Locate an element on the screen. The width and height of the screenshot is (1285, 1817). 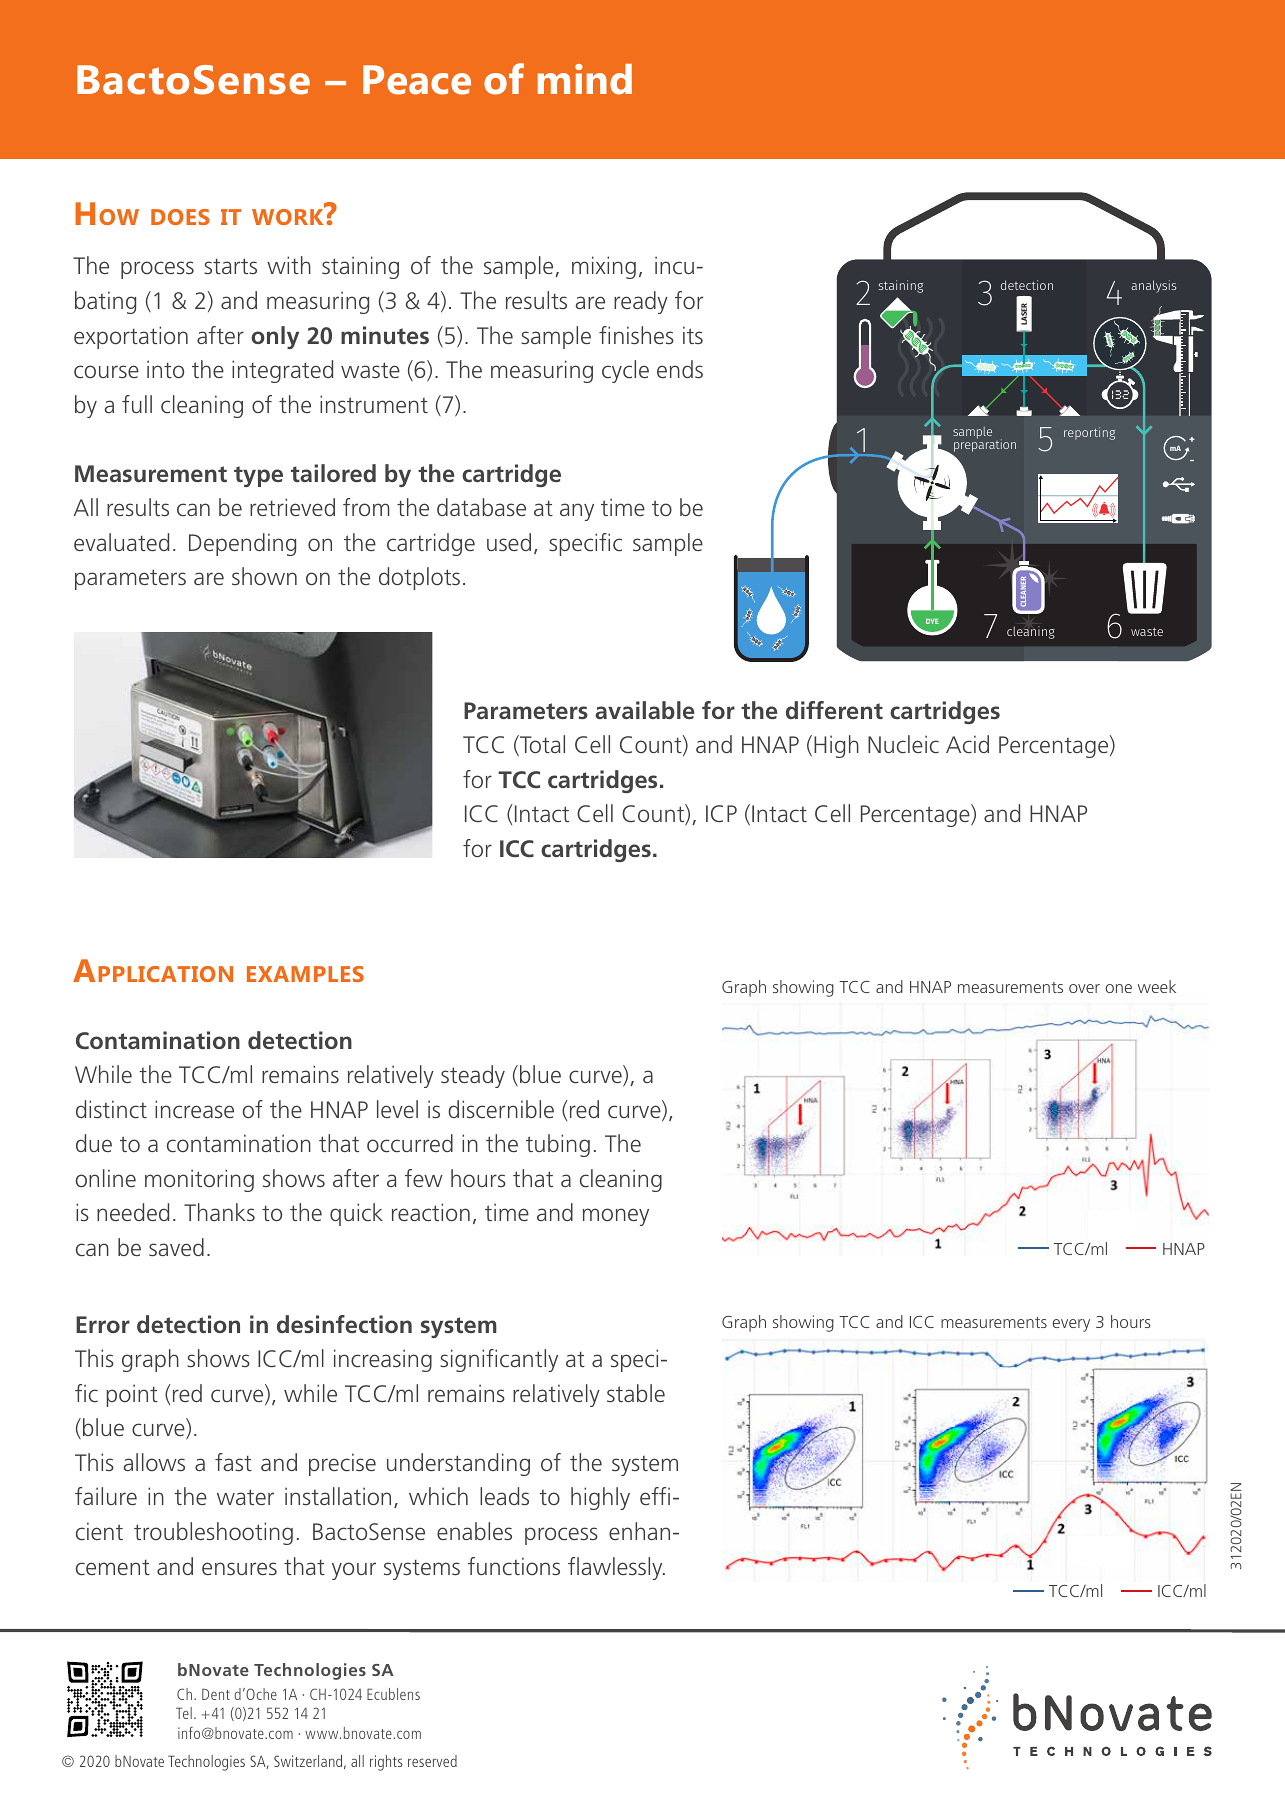
does is located at coordinates (180, 217).
